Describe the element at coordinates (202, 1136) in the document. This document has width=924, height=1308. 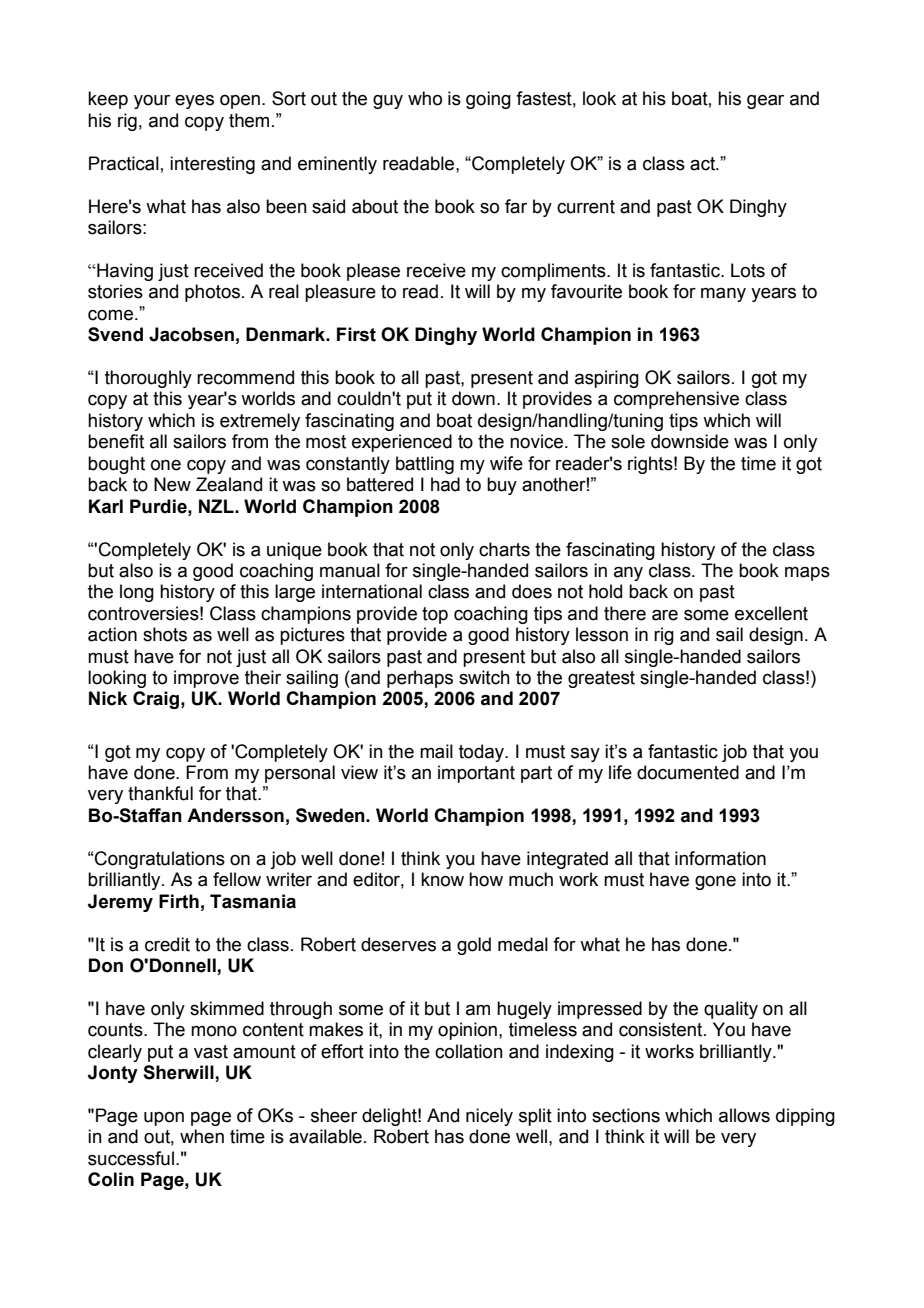
I see `when` at that location.
